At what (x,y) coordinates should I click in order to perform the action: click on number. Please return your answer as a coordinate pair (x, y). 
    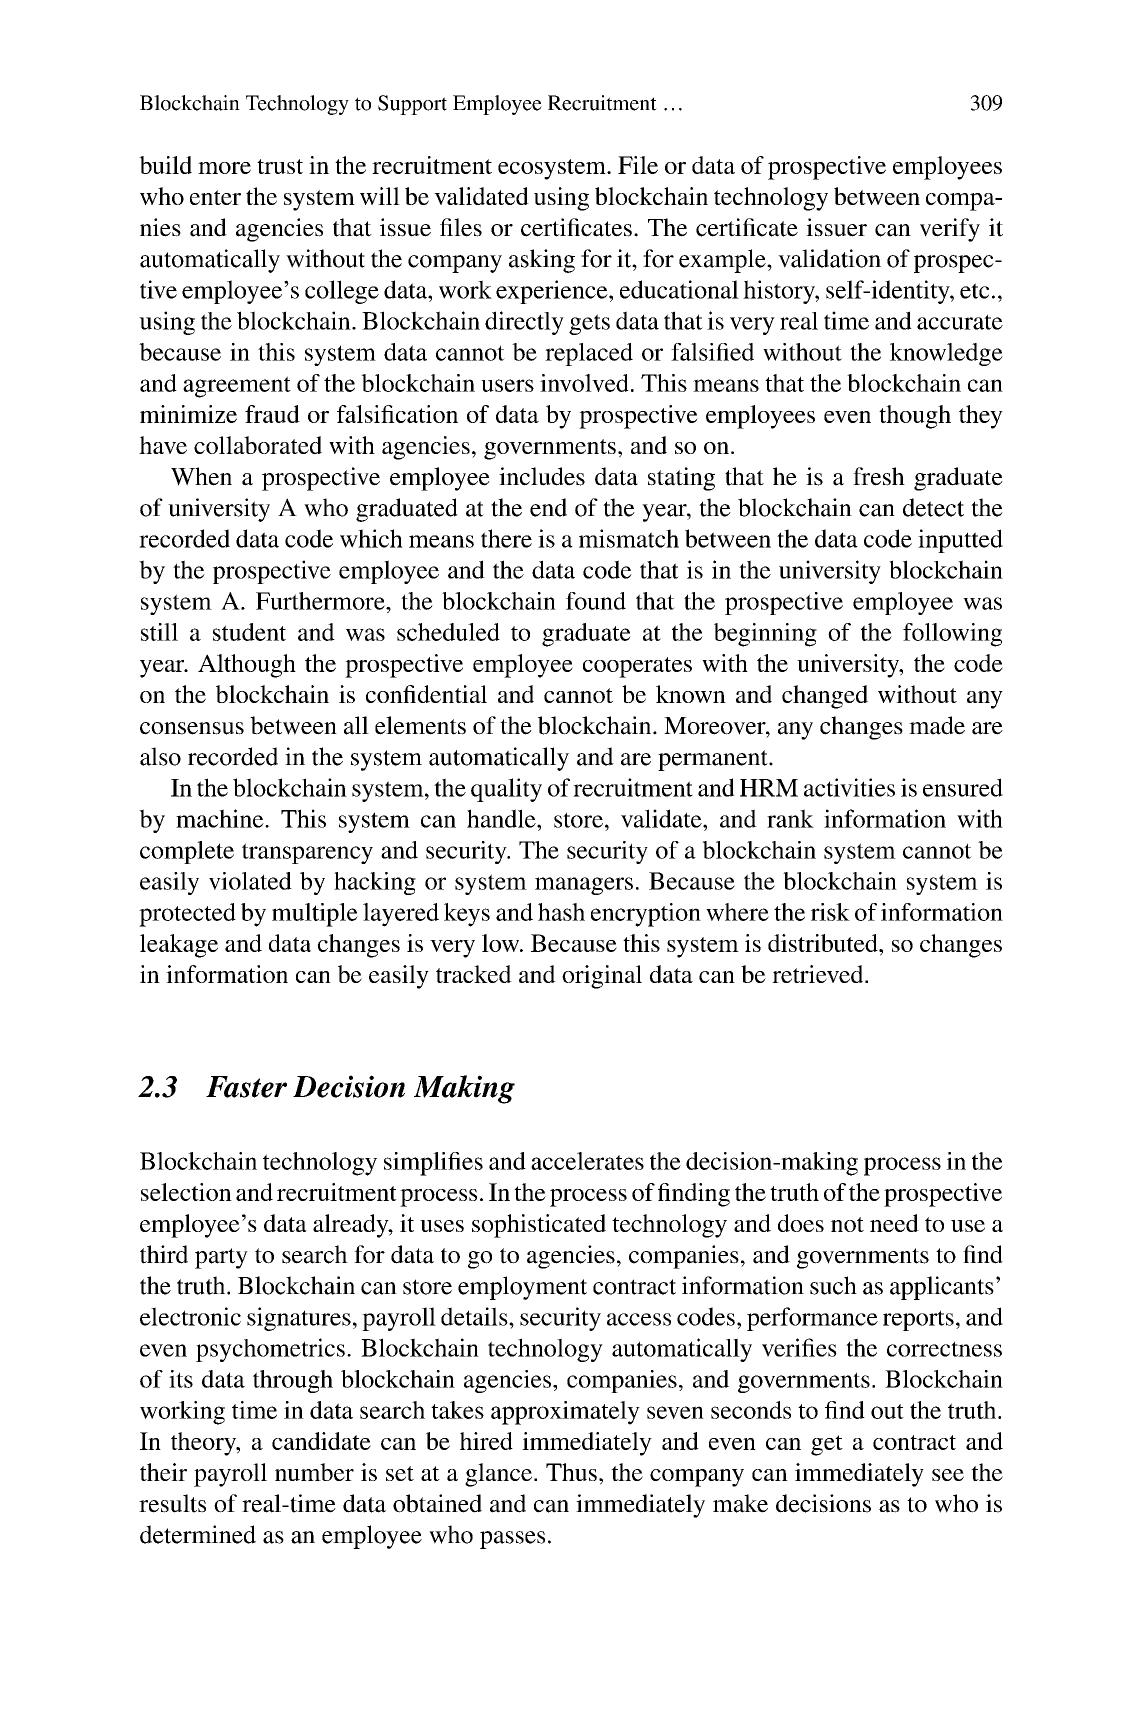
    Looking at the image, I should click on (314, 1472).
